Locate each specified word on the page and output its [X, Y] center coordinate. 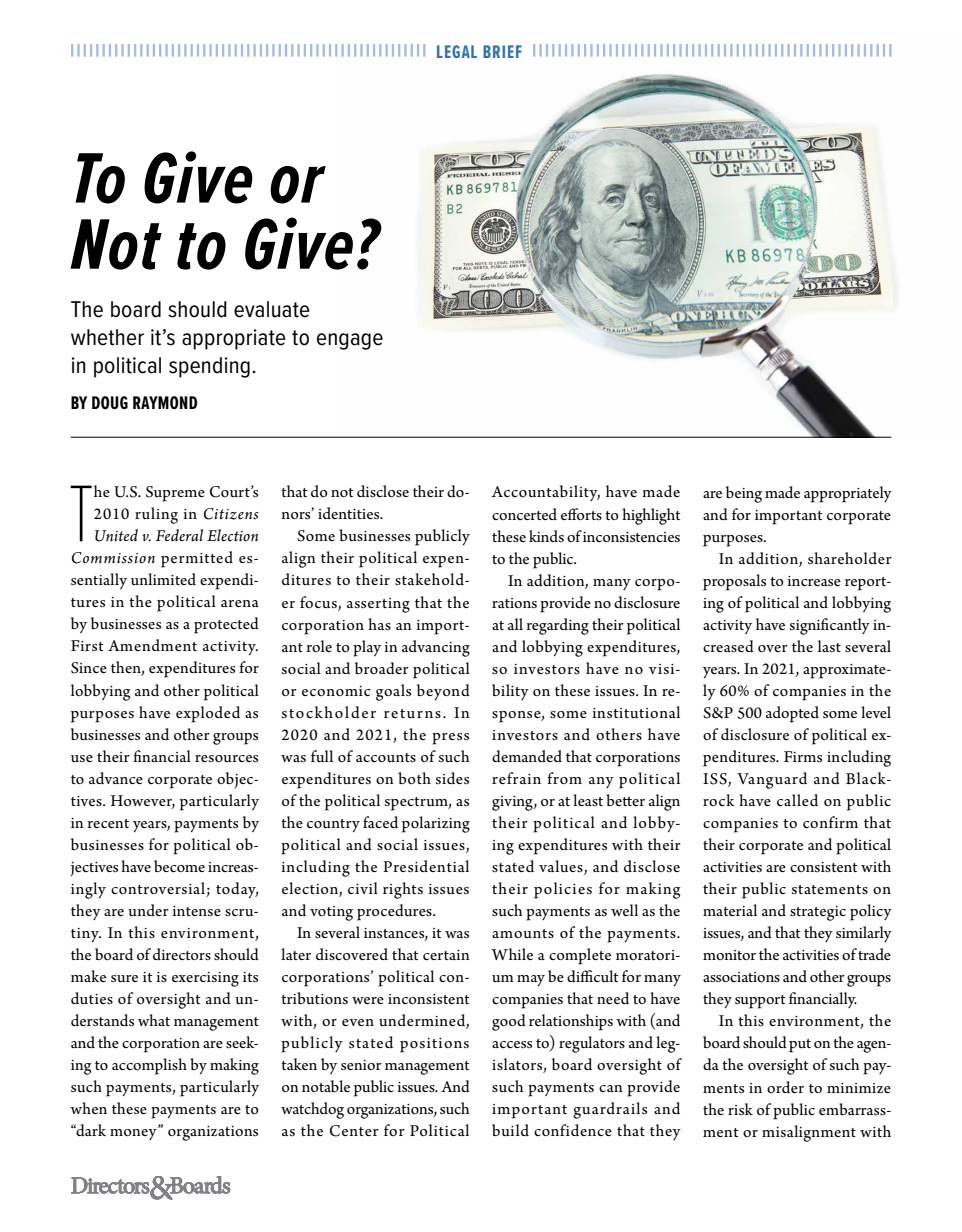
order [785, 1087]
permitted [197, 559]
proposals [734, 582]
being [744, 494]
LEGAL [457, 51]
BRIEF [502, 51]
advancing [436, 648]
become [179, 866]
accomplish [149, 1066]
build [510, 1130]
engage [350, 341]
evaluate [271, 309]
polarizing [436, 824]
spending [209, 367]
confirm [830, 822]
